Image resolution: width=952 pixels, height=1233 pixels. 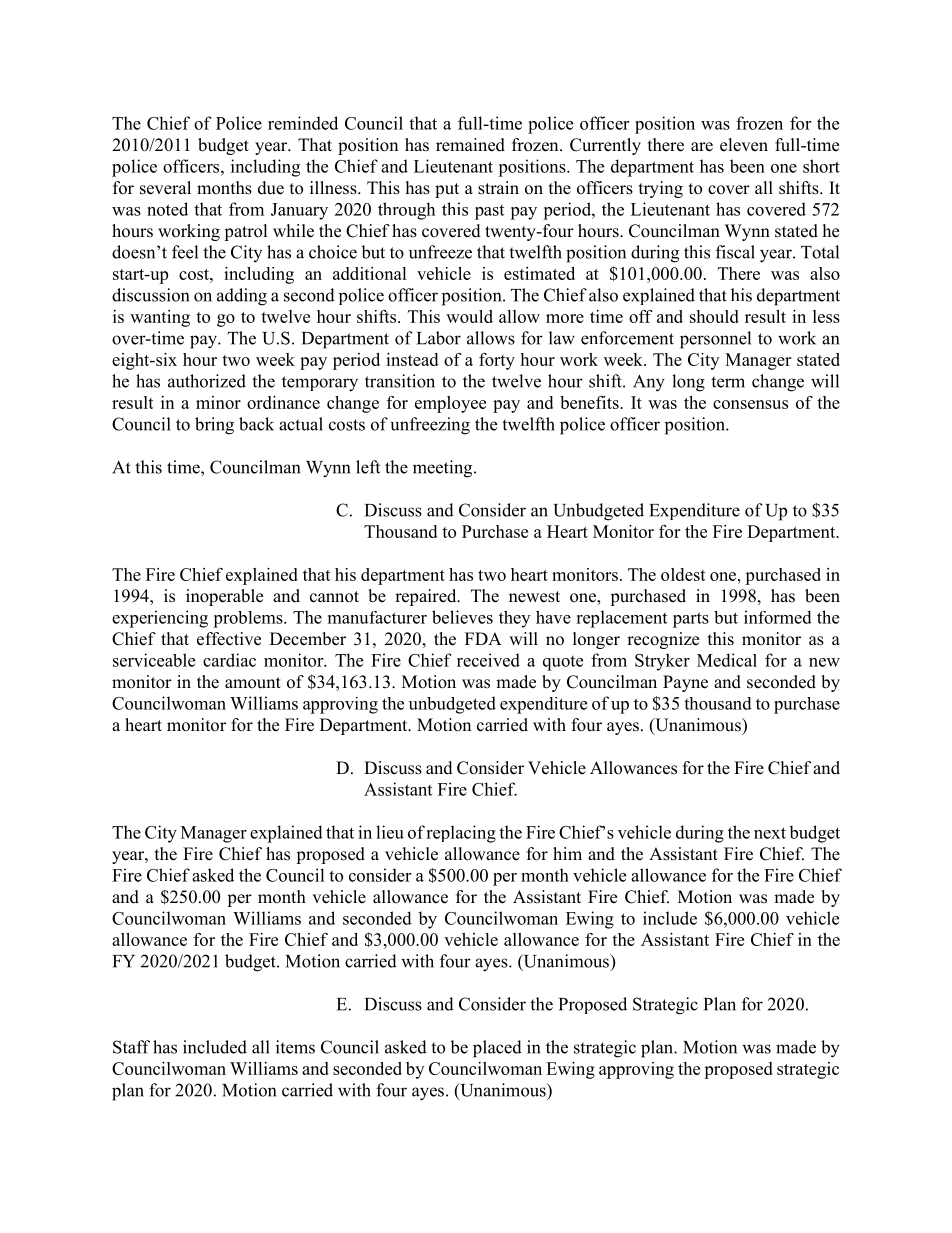 What do you see at coordinates (744, 145) in the image?
I see `eleven` at bounding box center [744, 145].
